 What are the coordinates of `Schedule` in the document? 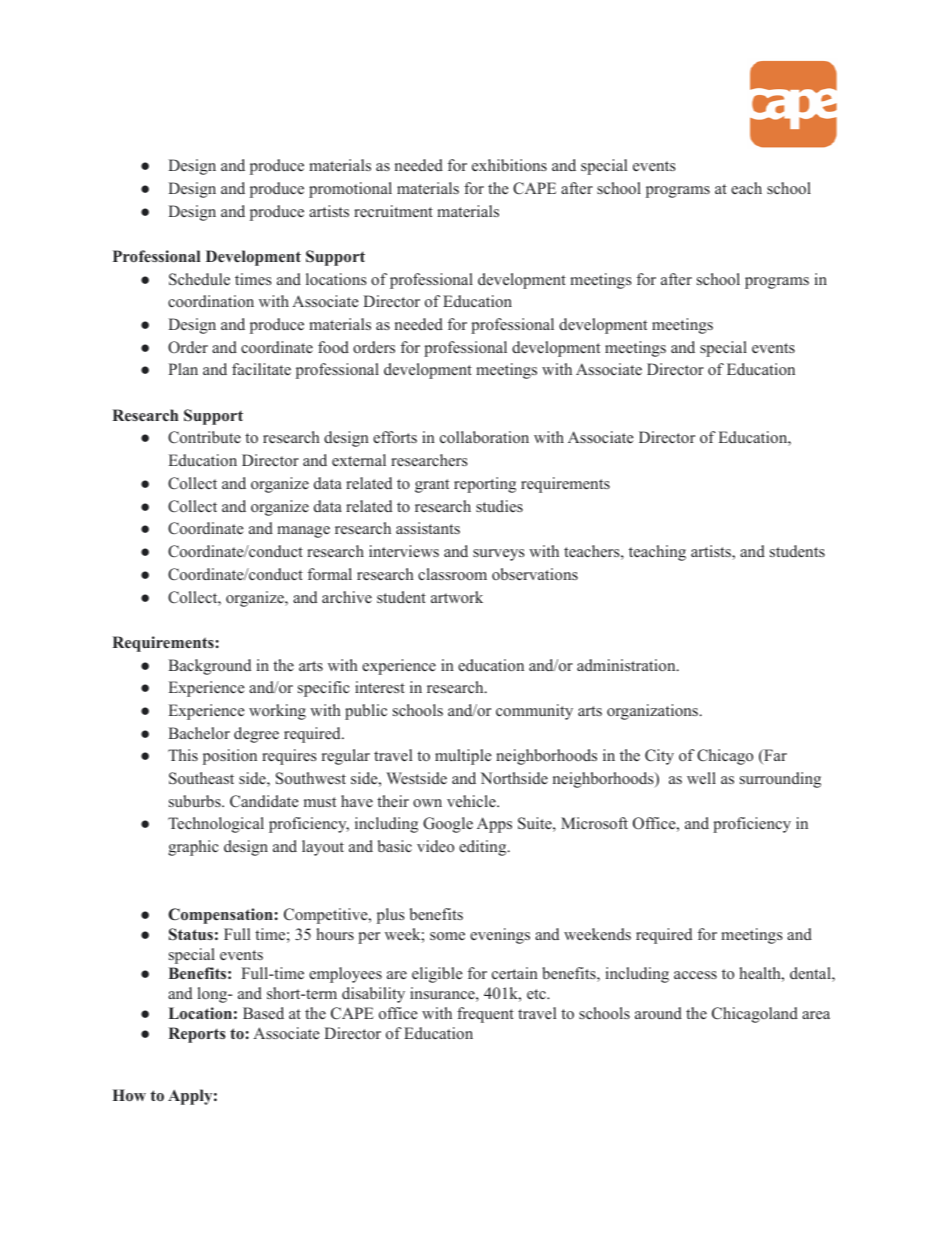 It's located at (199, 279).
